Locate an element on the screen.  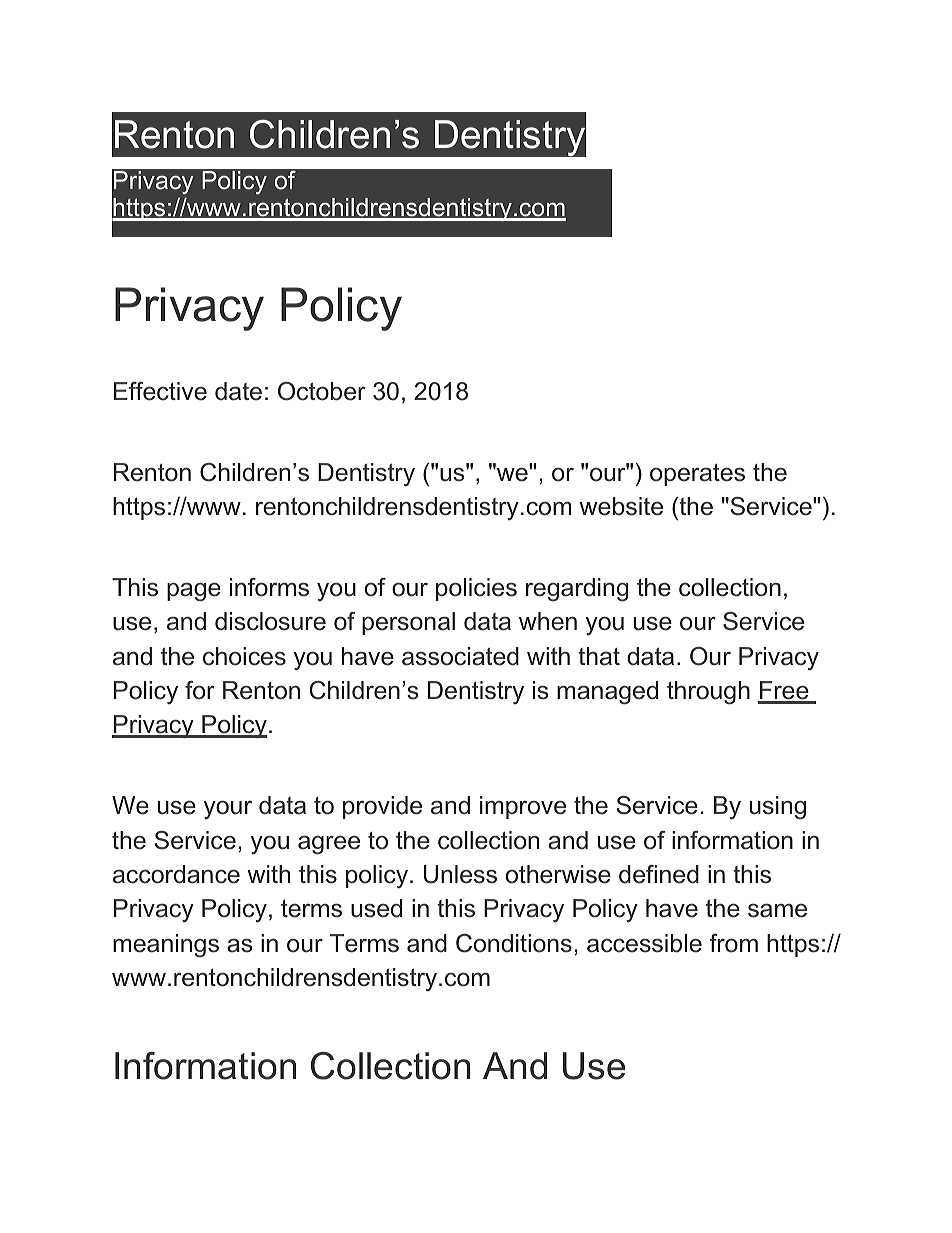
meanings is located at coordinates (166, 946).
